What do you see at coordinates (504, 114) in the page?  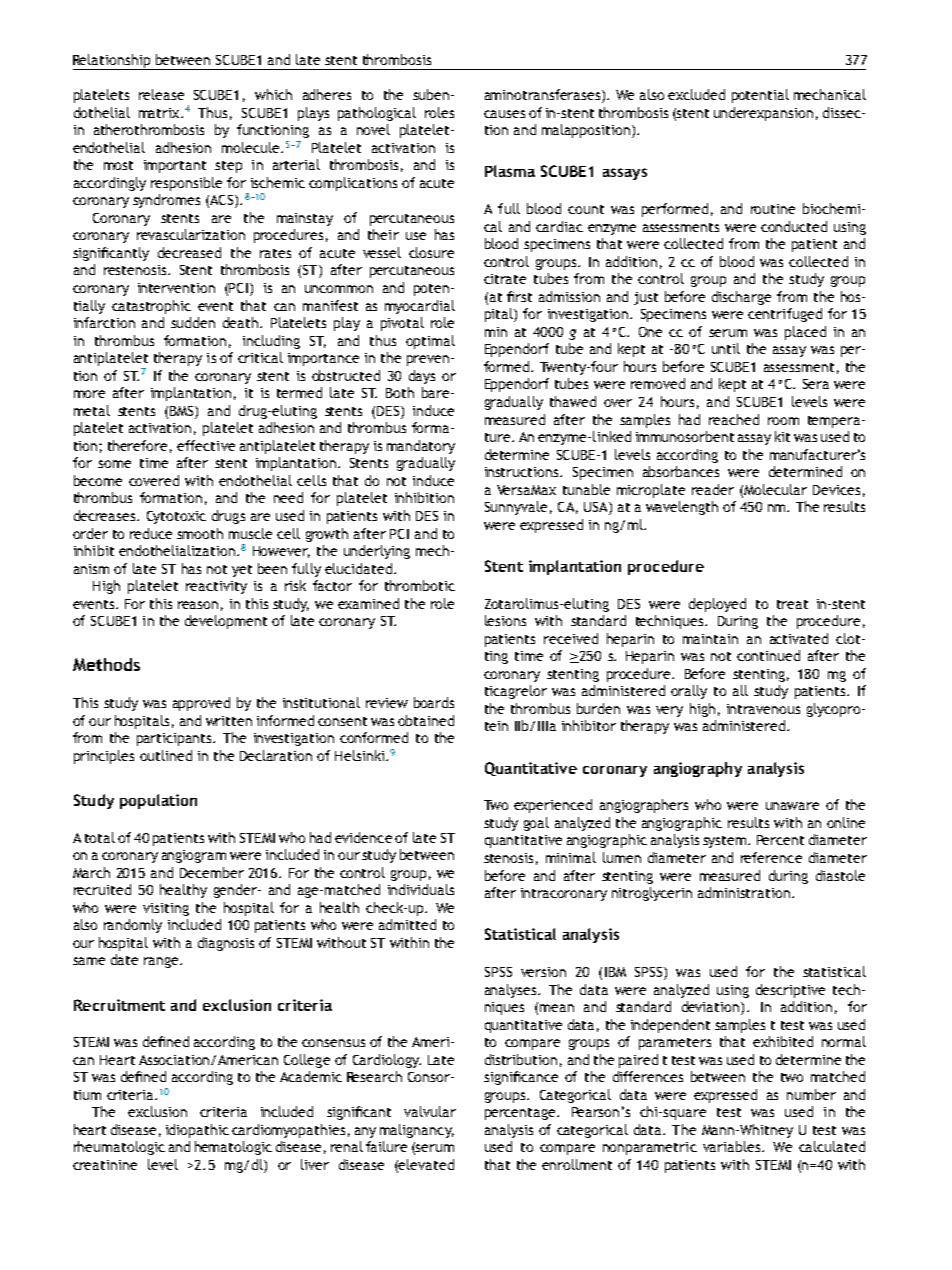 I see `causes` at bounding box center [504, 114].
